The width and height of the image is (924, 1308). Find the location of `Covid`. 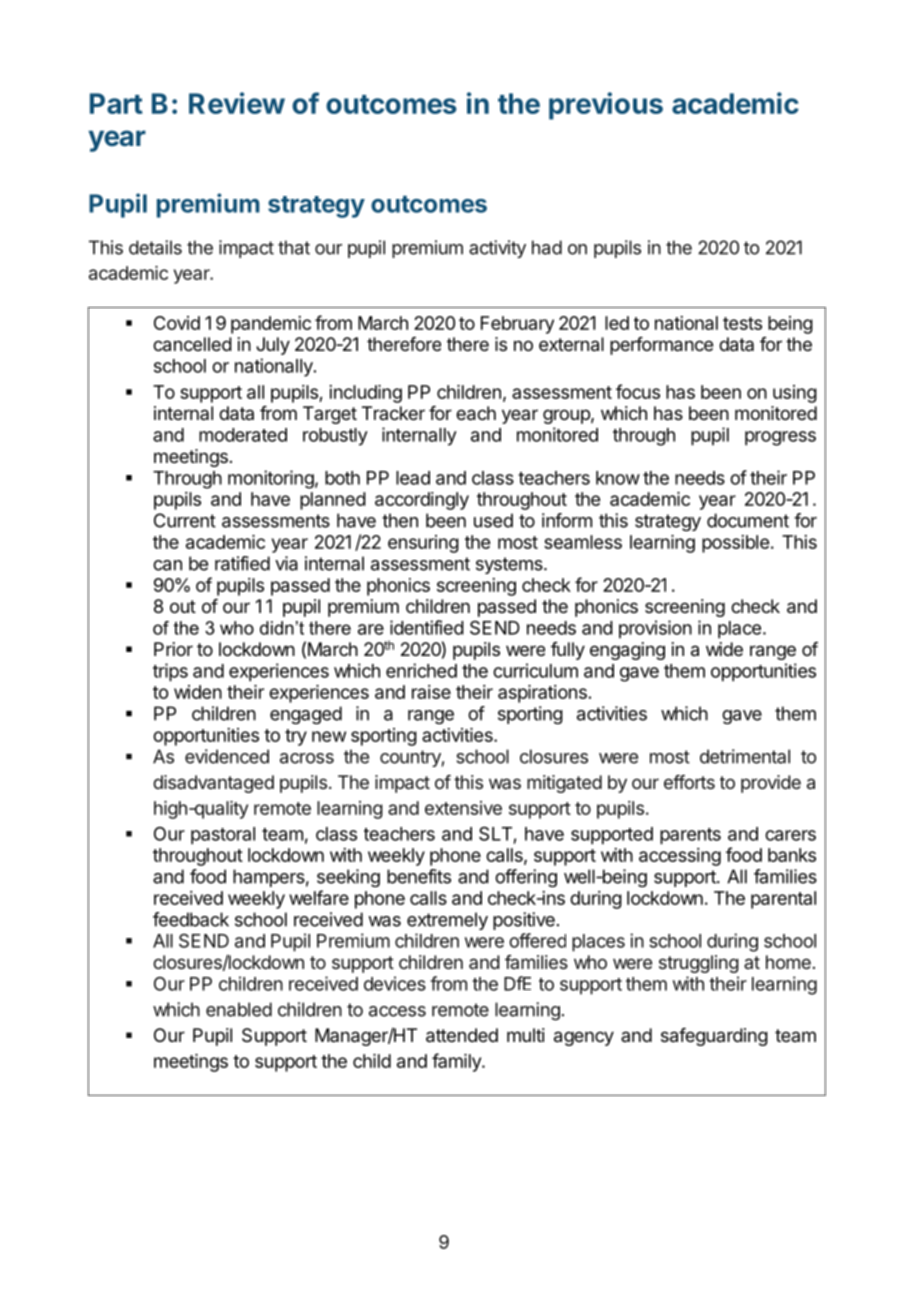

Covid is located at coordinates (177, 323).
